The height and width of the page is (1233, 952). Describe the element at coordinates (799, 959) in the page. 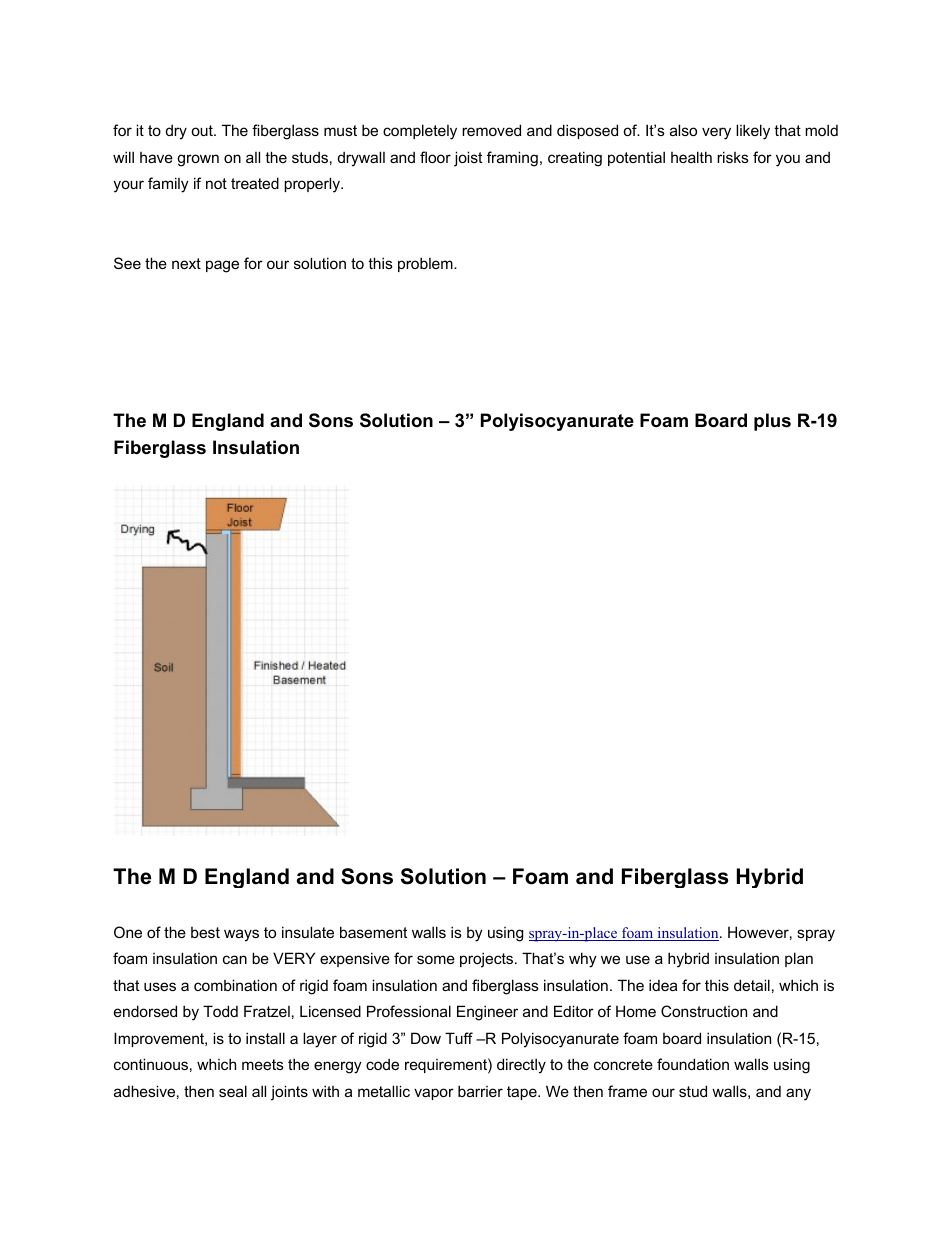

I see `plan` at that location.
